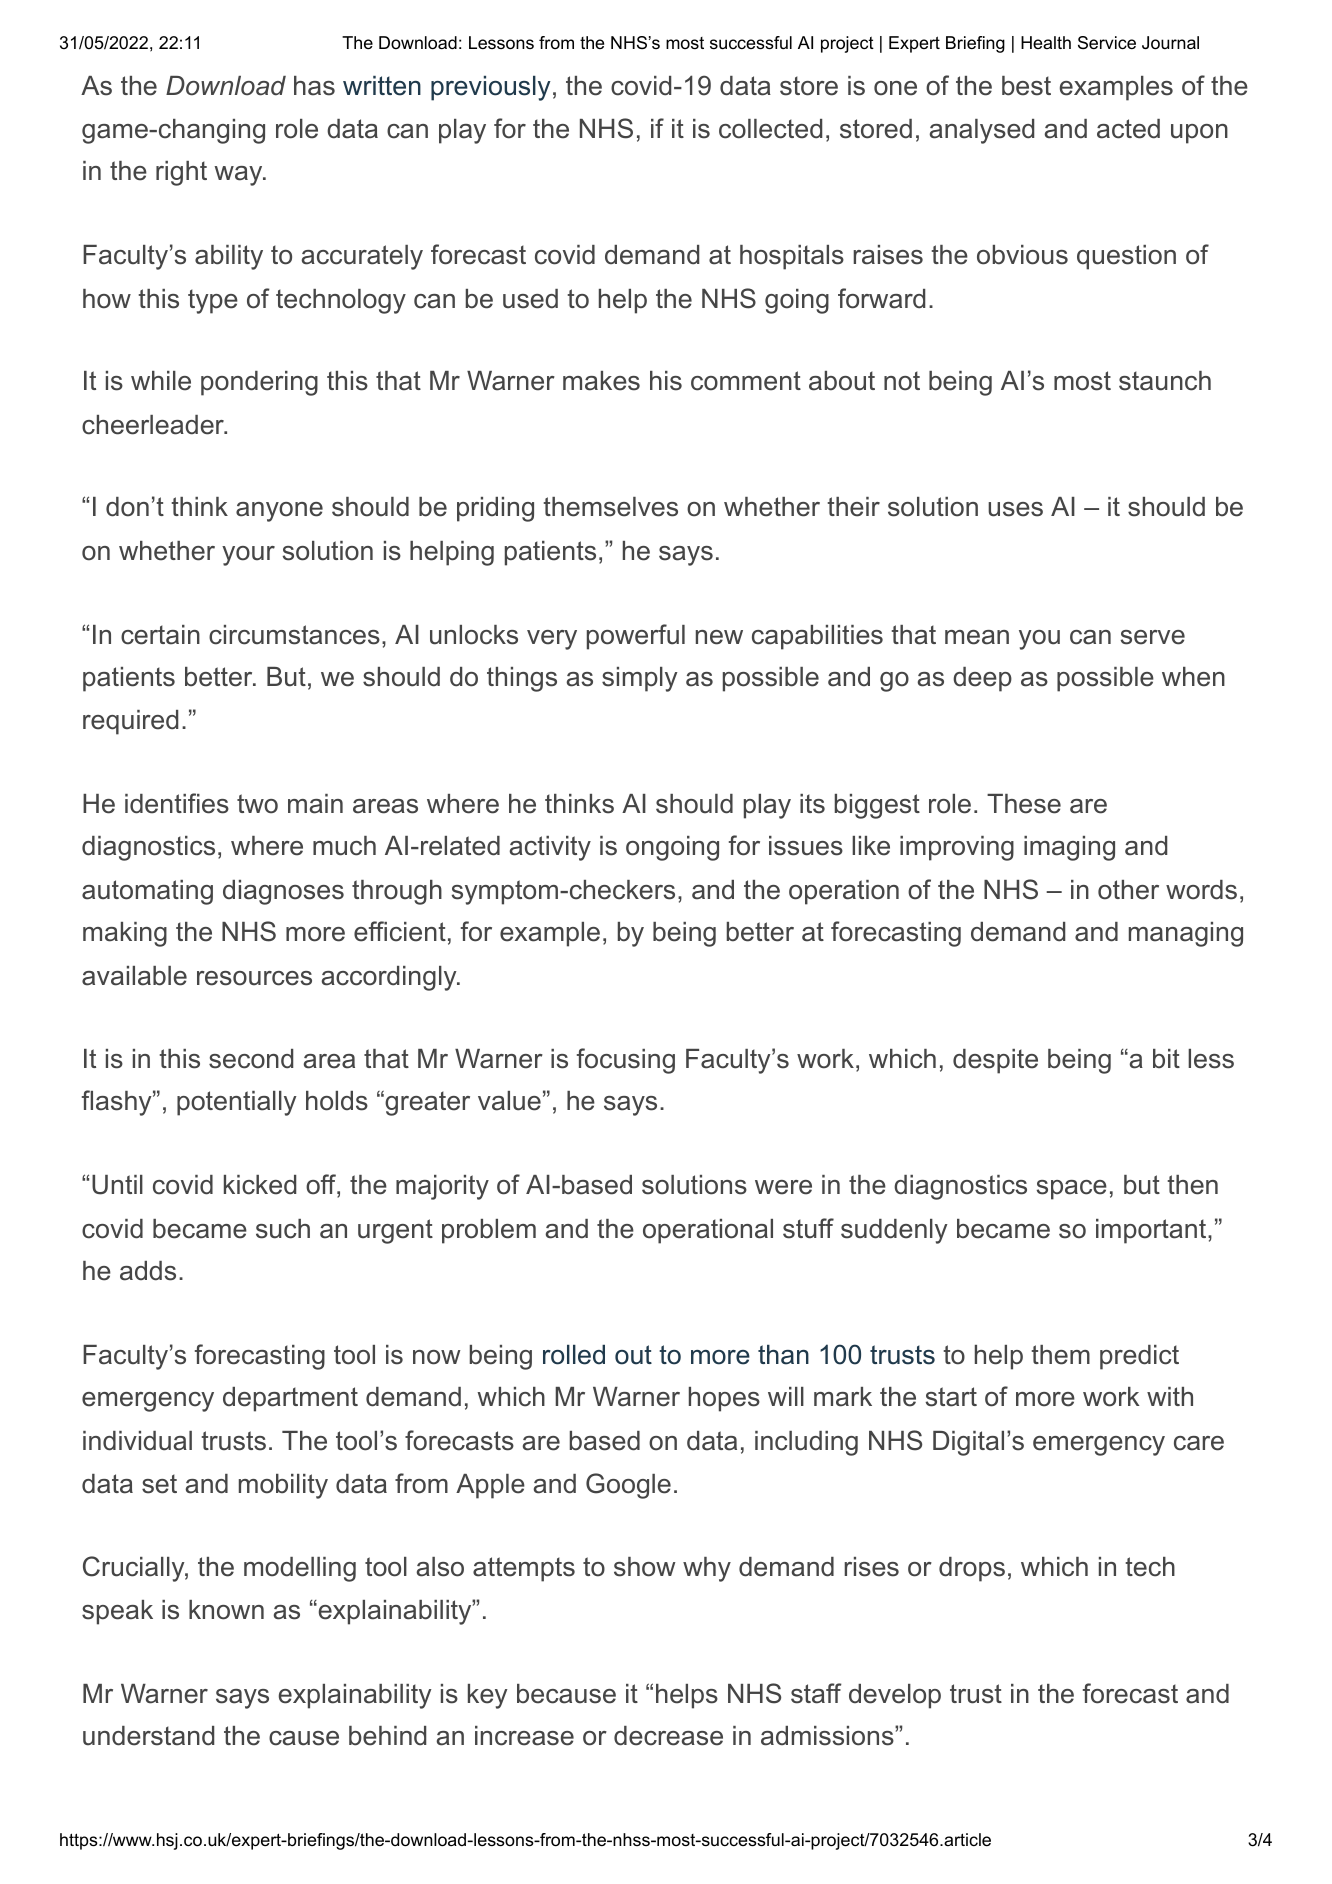 The image size is (1332, 1884). What do you see at coordinates (668, 1736) in the page?
I see `decrease` at bounding box center [668, 1736].
